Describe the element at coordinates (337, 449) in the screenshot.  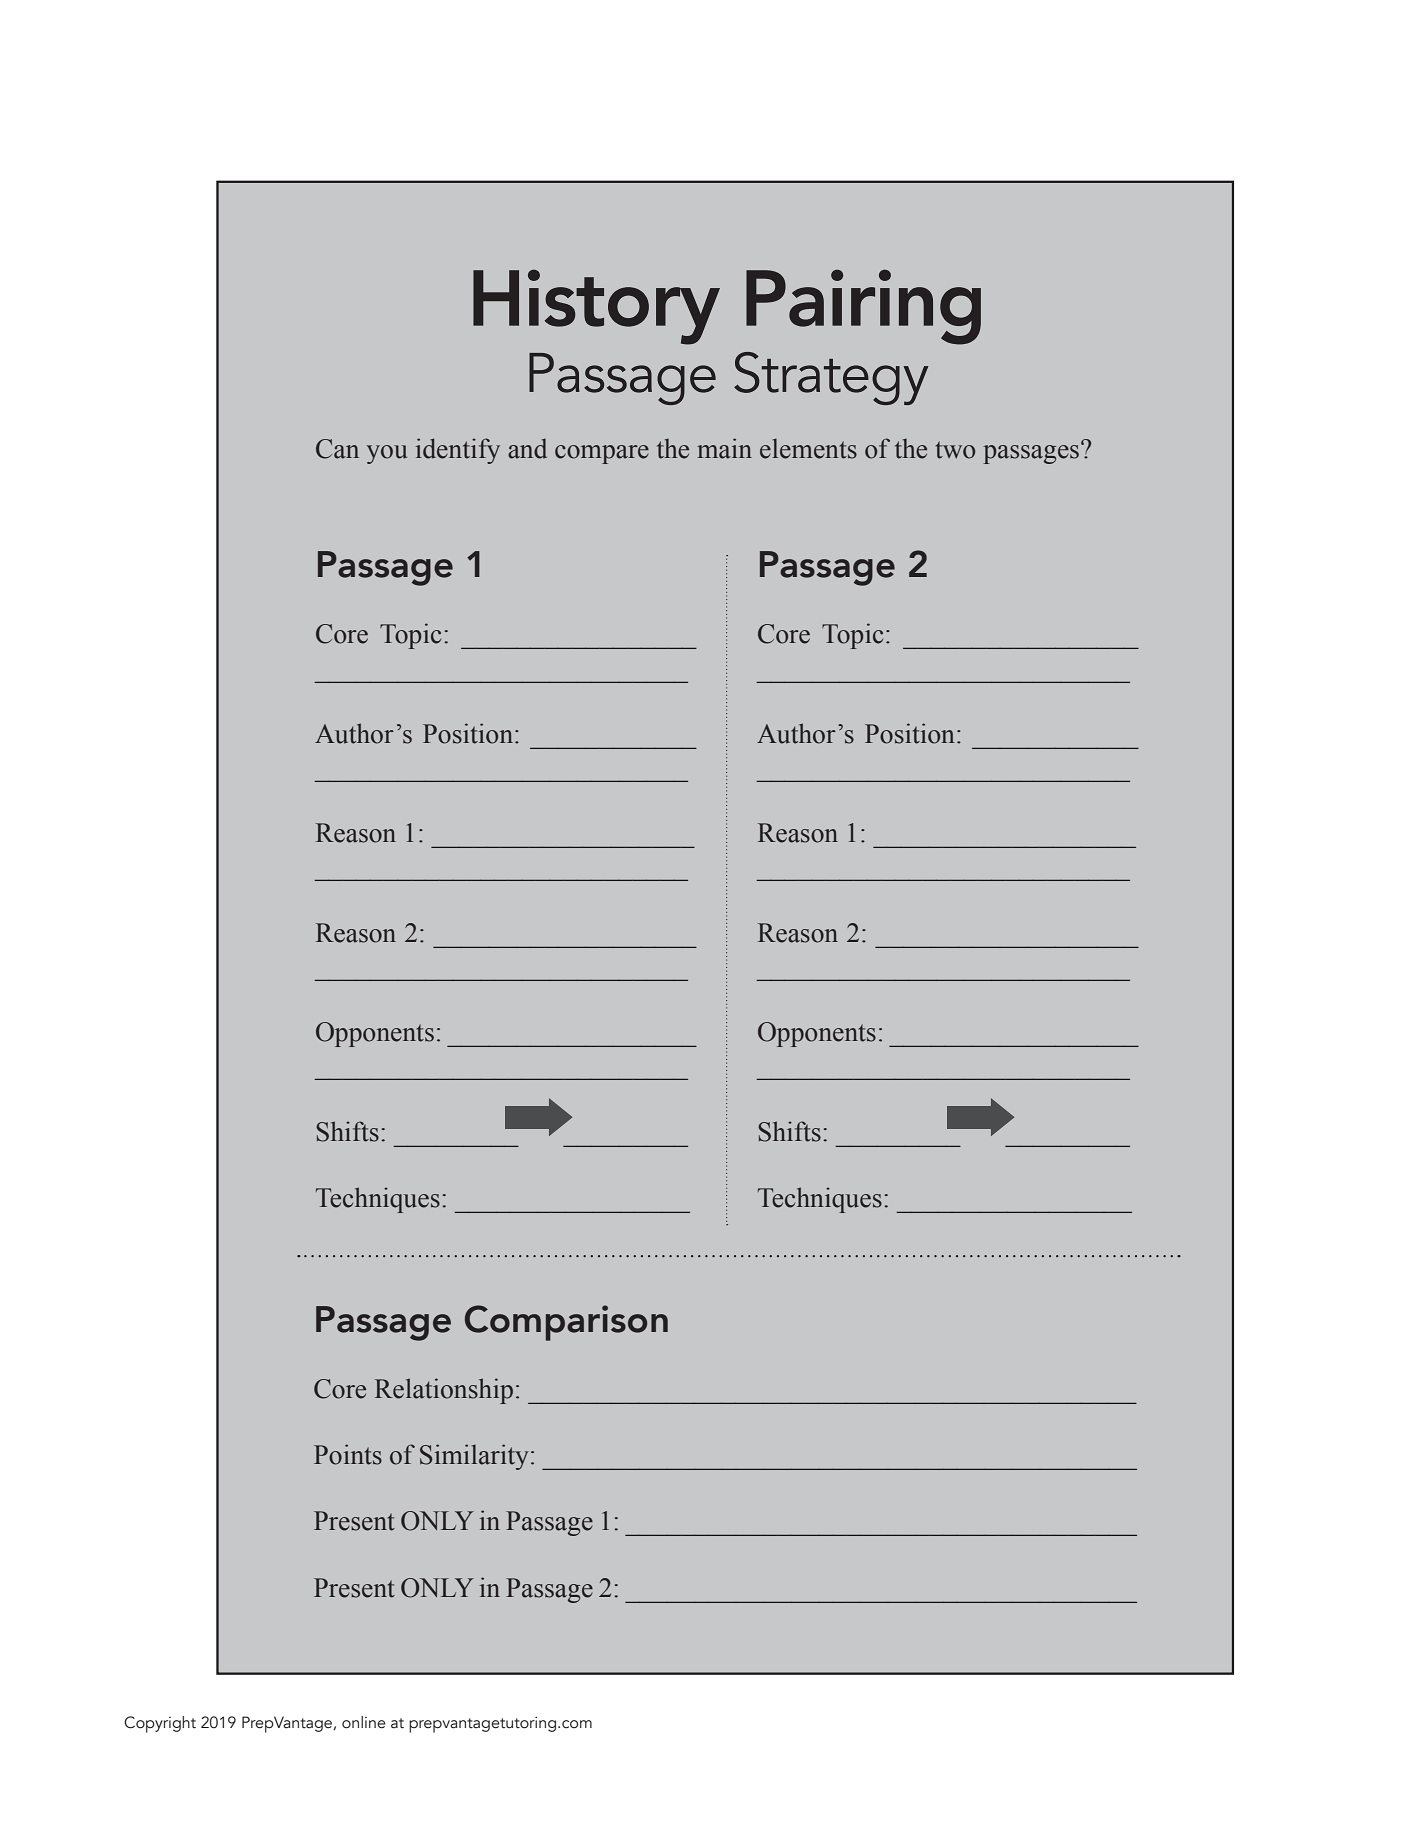
I see `Can` at that location.
